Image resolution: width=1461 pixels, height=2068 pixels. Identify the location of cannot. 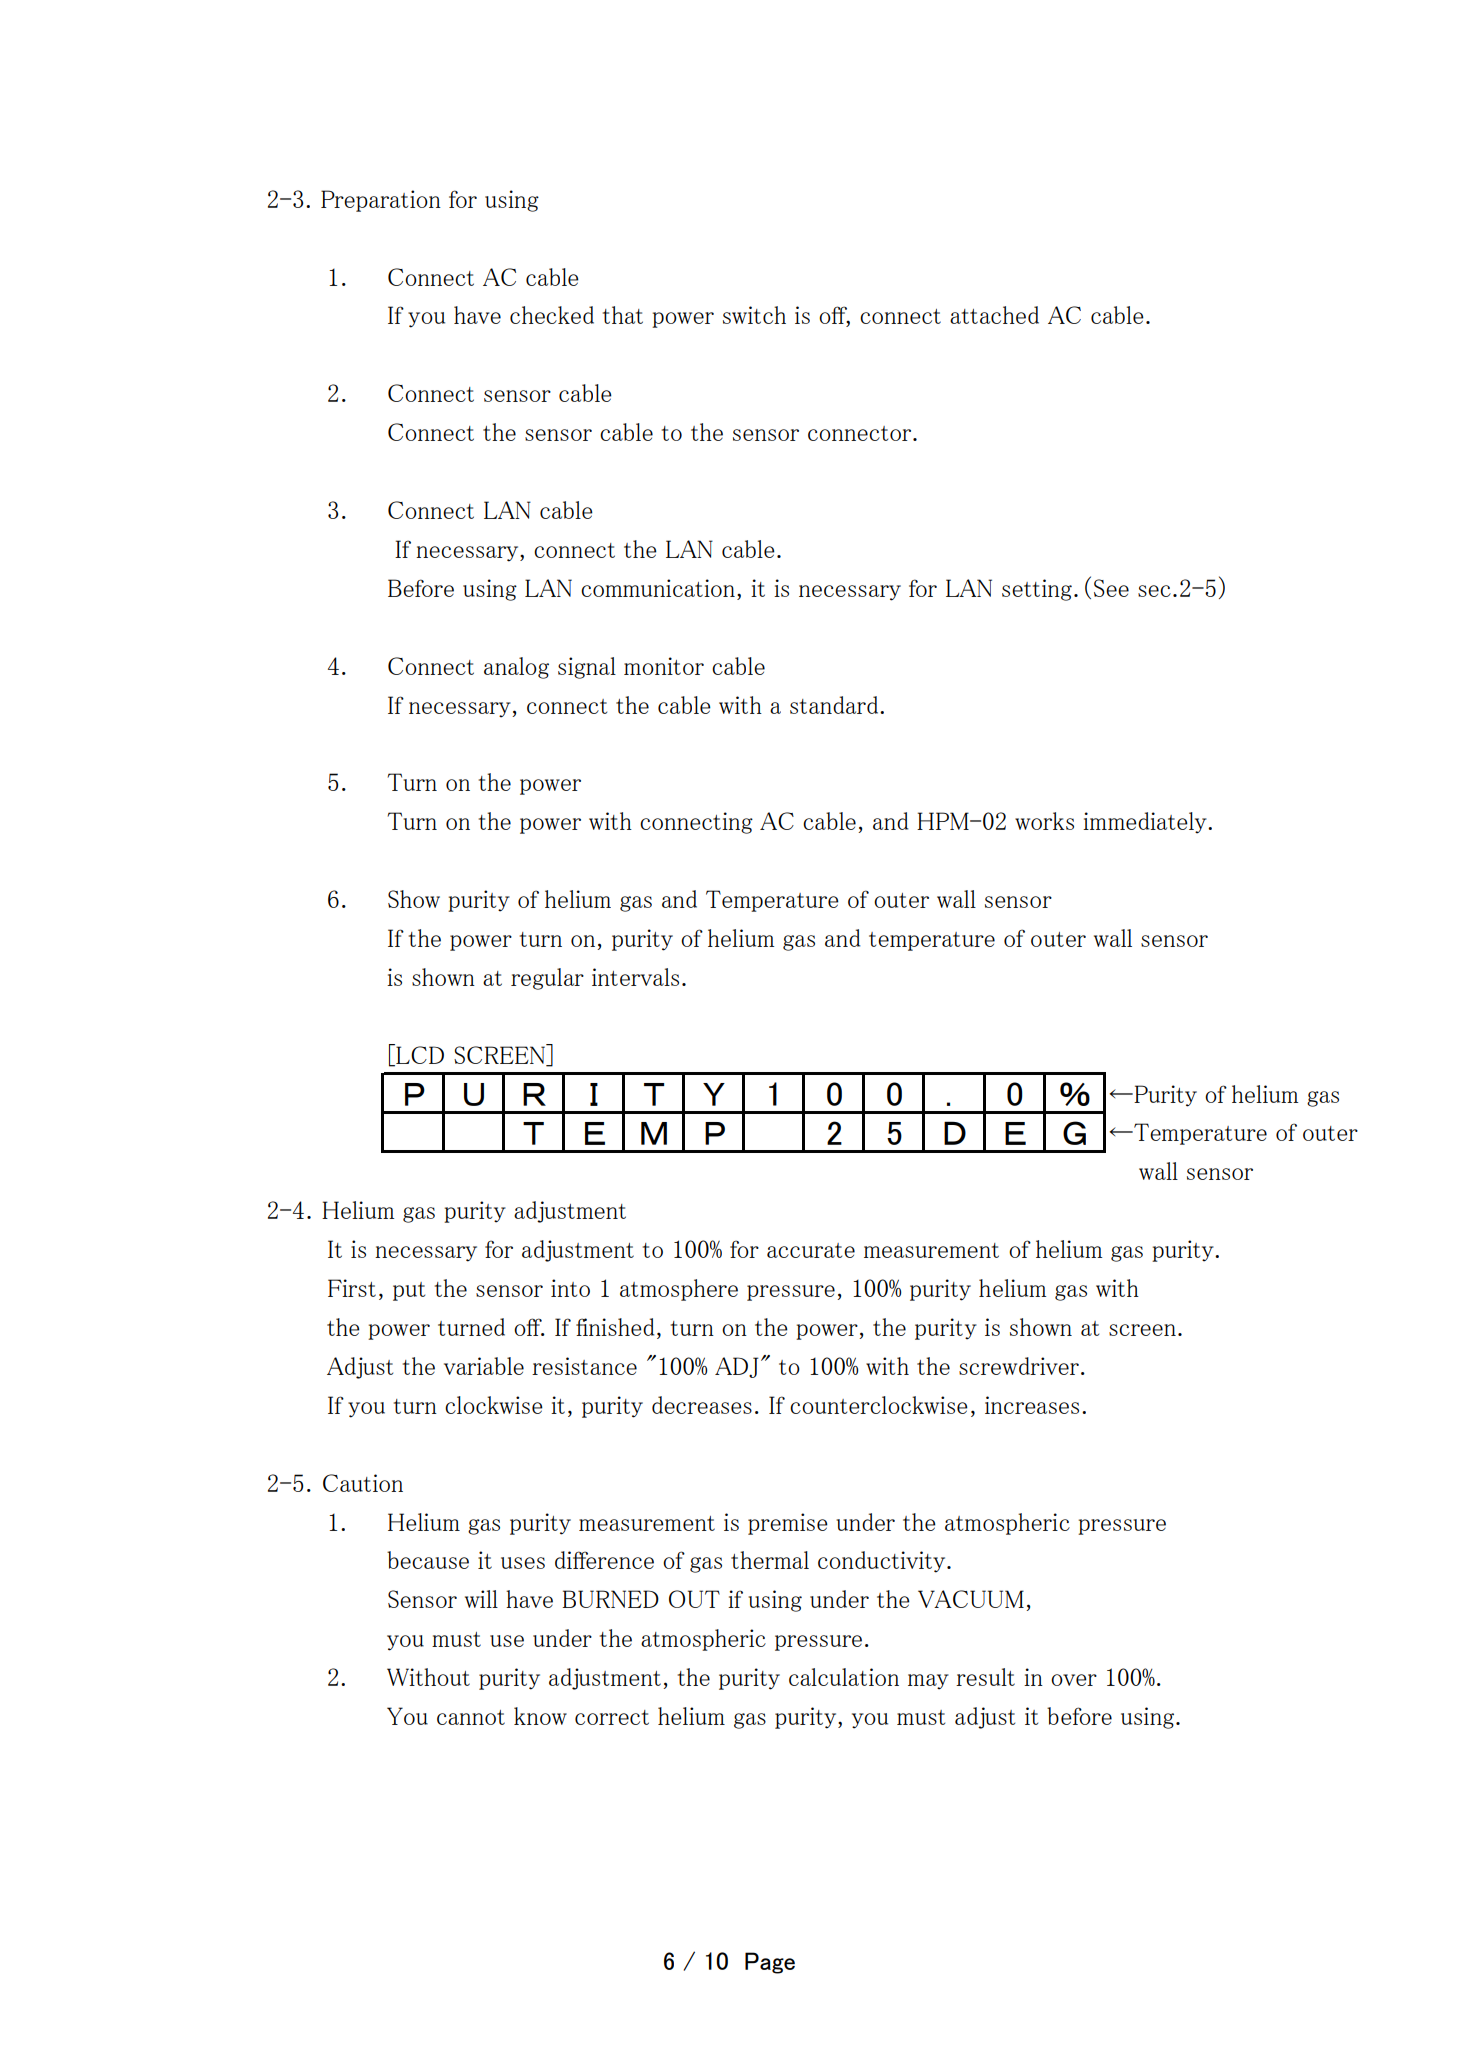
(471, 1717).
